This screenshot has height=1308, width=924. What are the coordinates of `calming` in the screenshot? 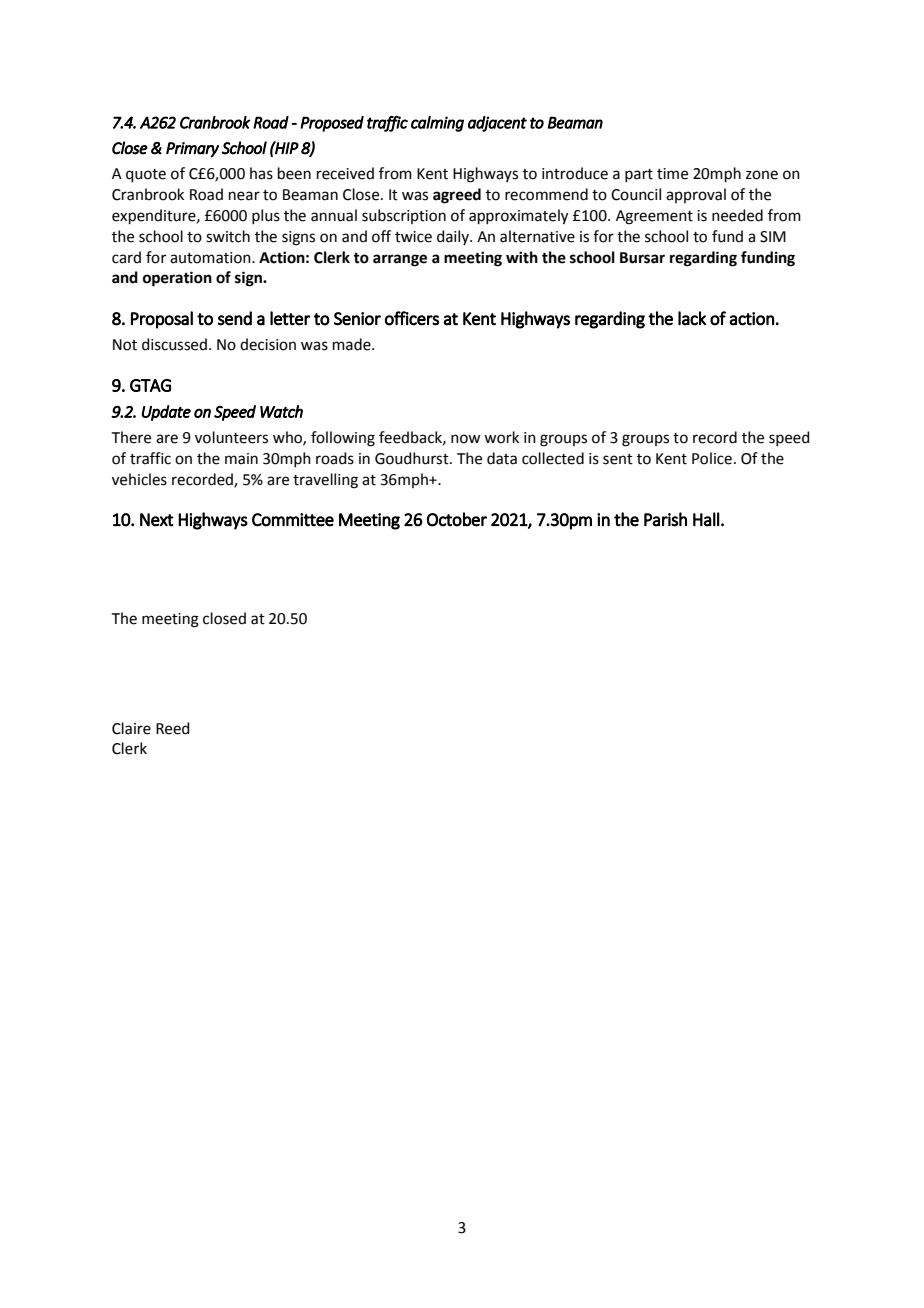 It's located at (437, 124).
